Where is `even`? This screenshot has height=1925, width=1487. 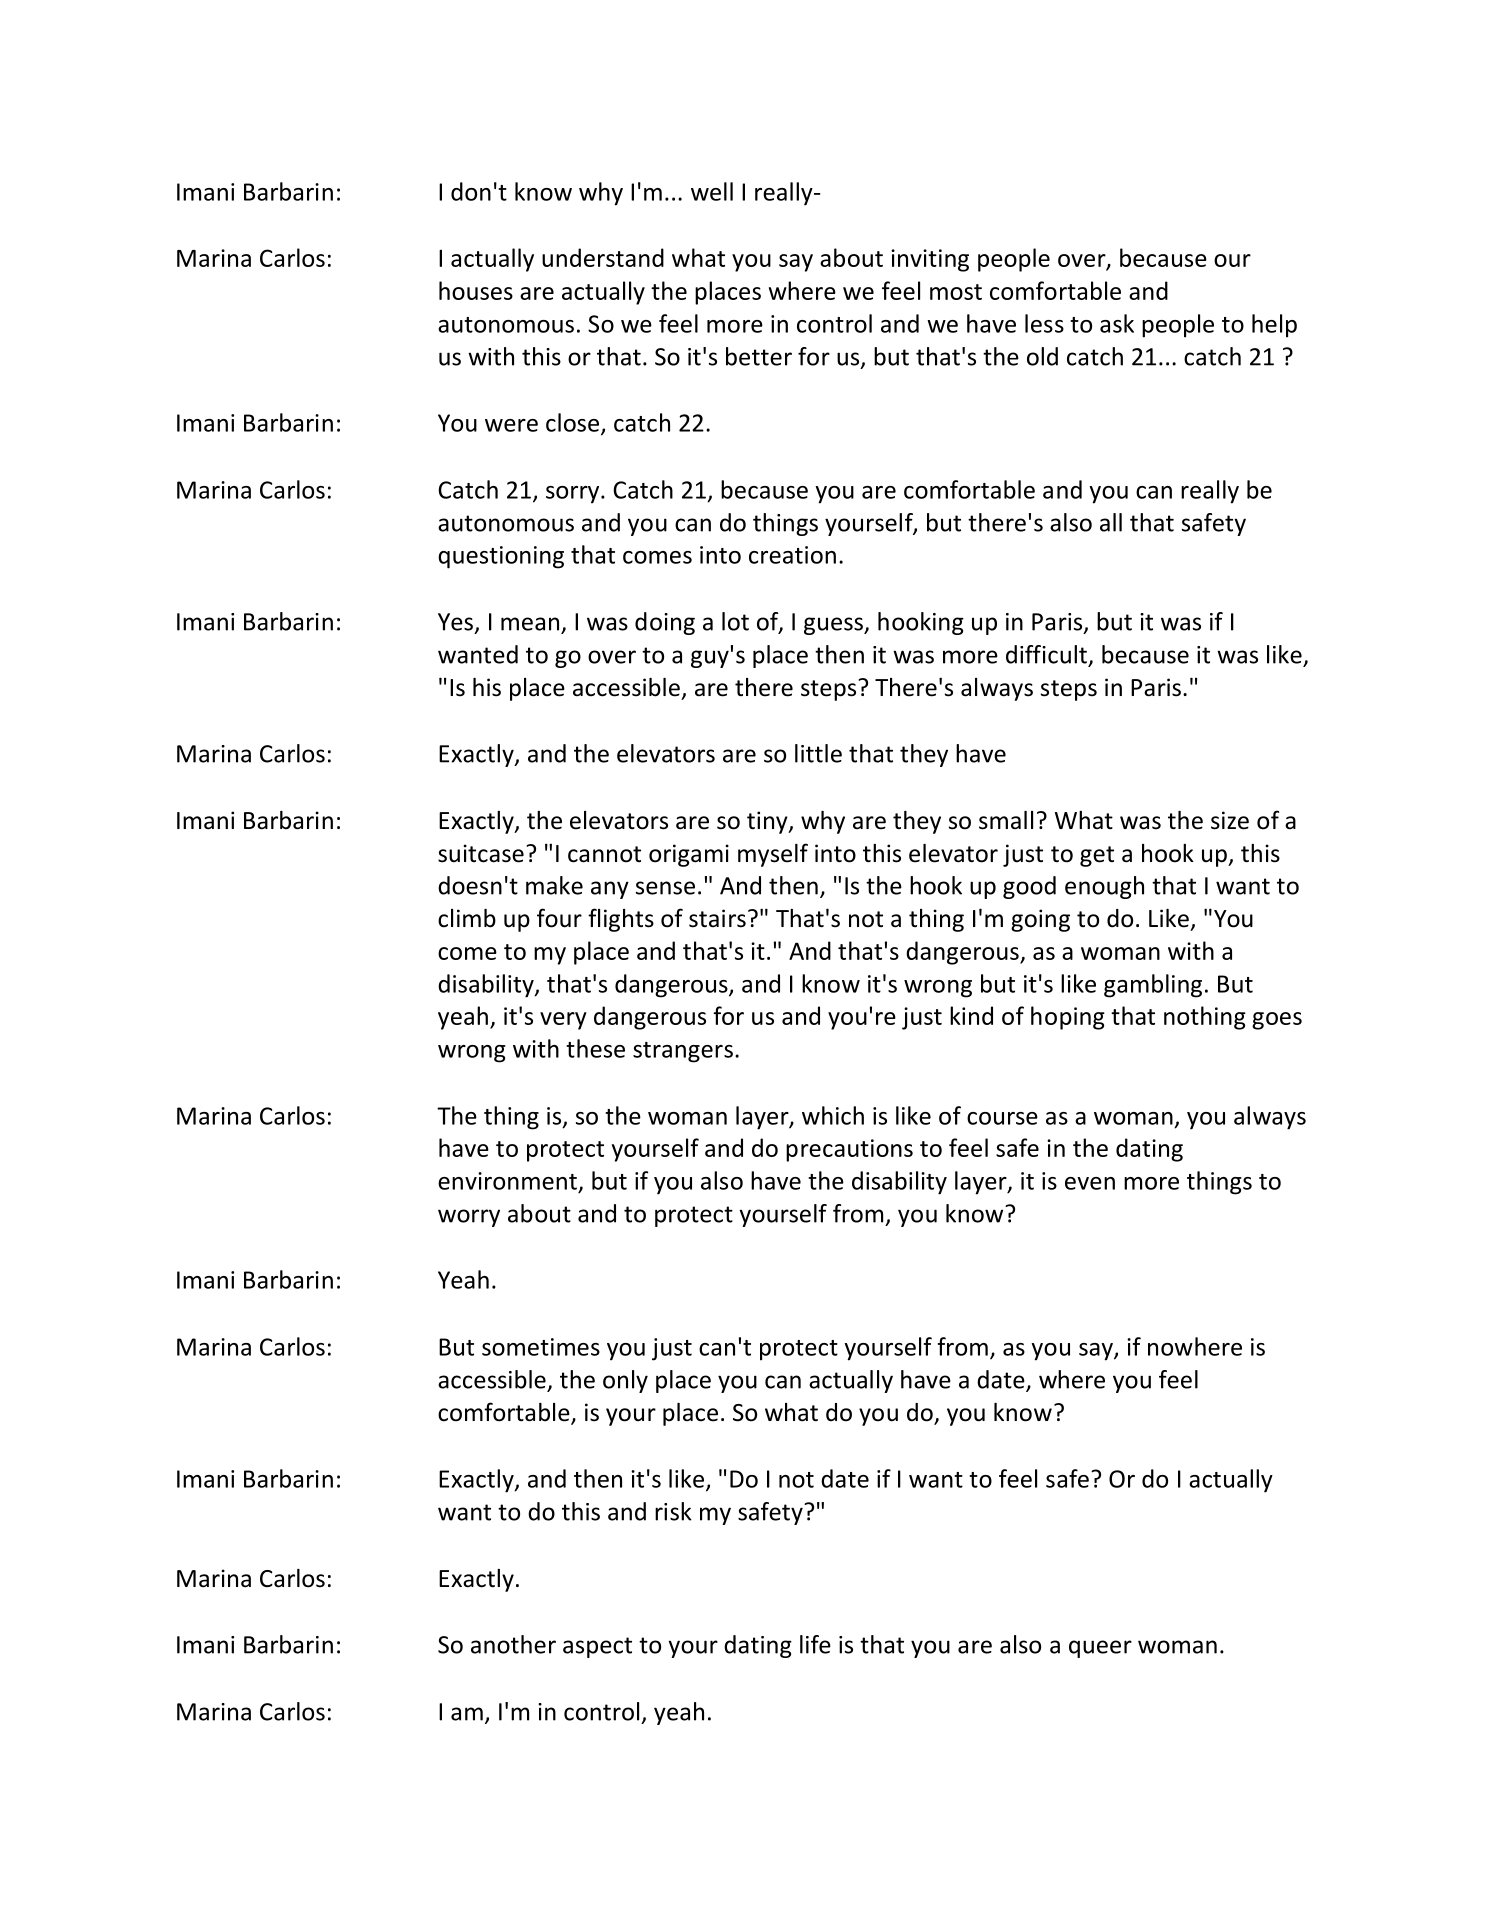 even is located at coordinates (1090, 1183).
